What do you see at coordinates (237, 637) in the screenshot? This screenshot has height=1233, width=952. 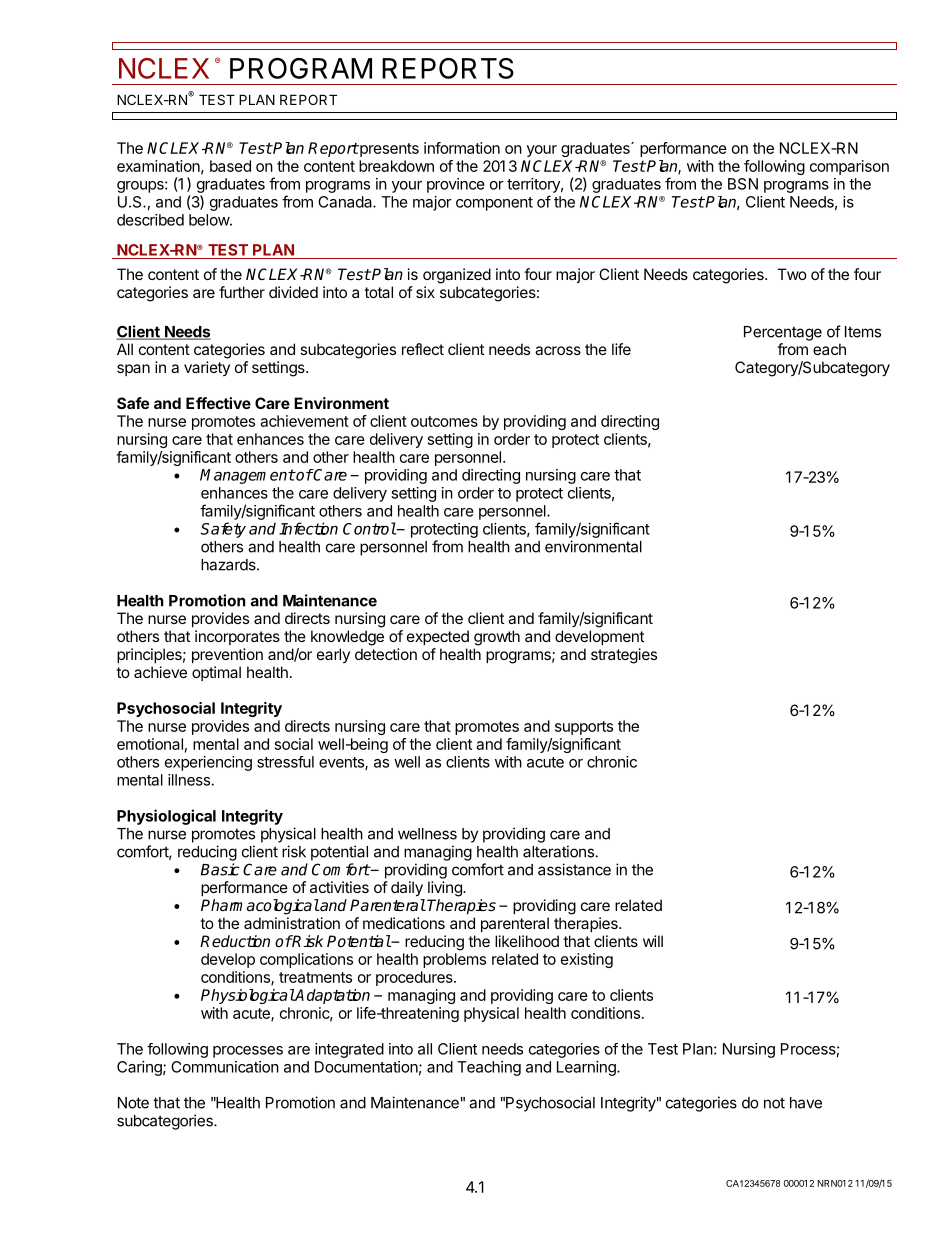 I see `incorporates` at bounding box center [237, 637].
